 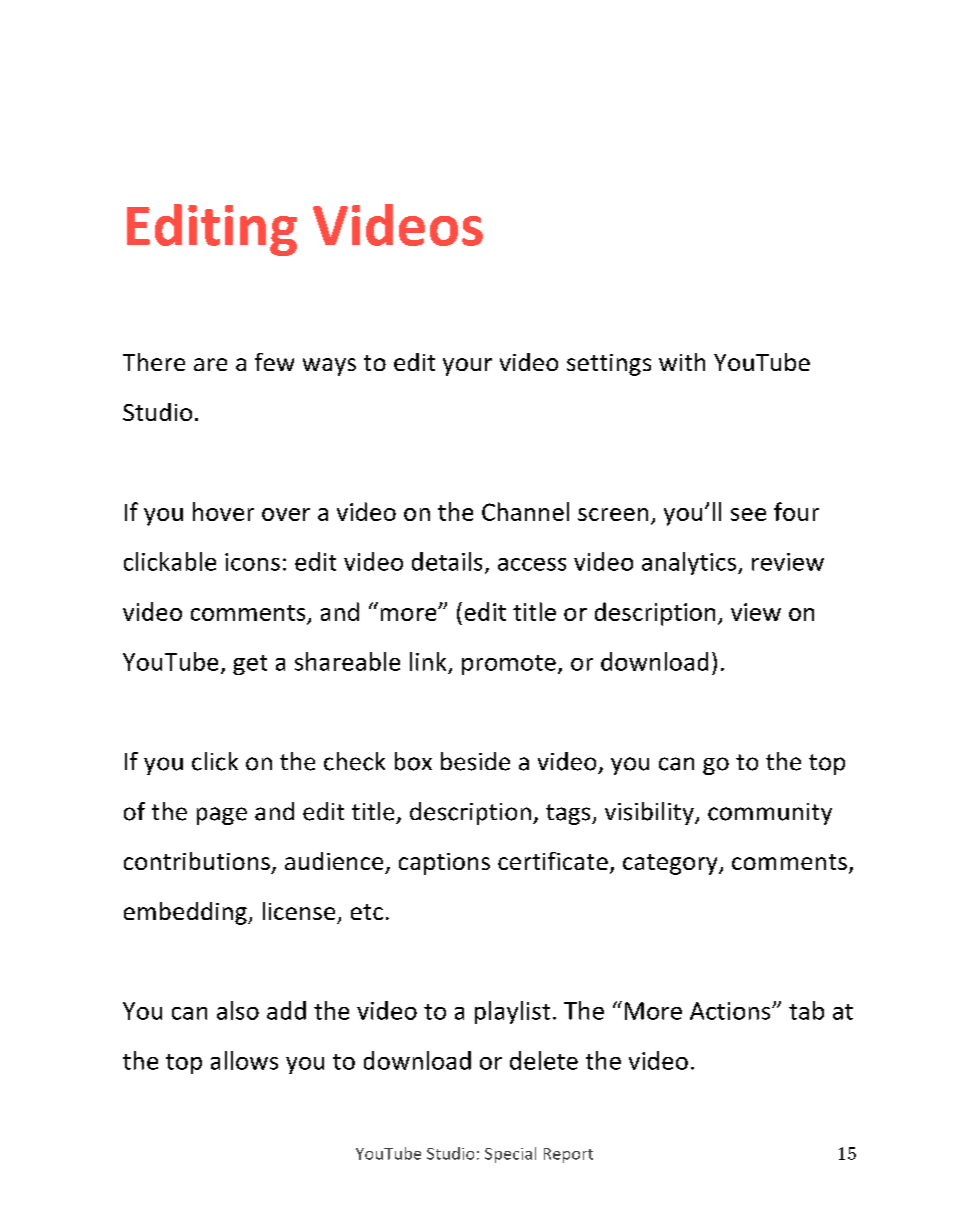 I want to click on few, so click(x=274, y=362).
